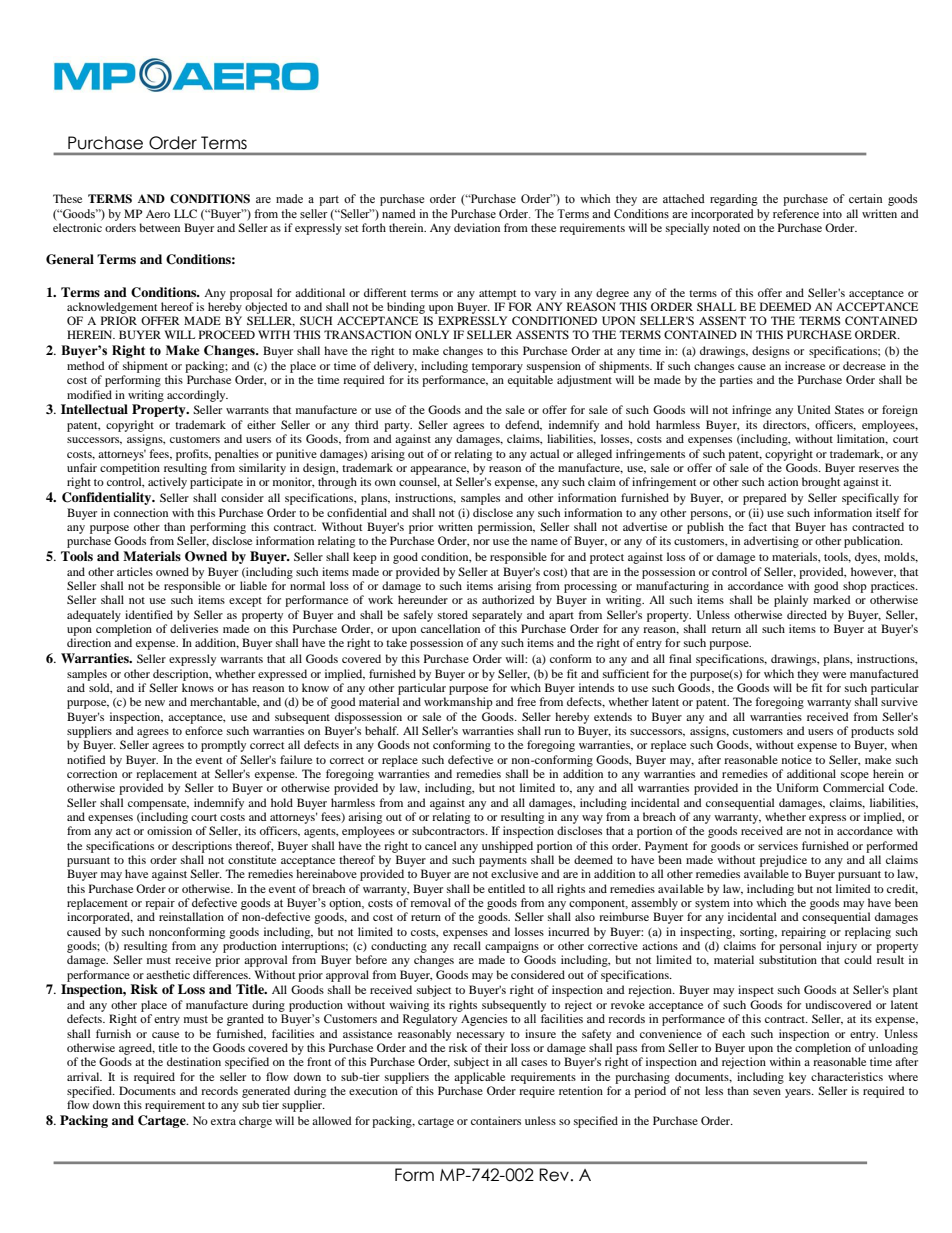  What do you see at coordinates (592, 819) in the image?
I see `way` at bounding box center [592, 819].
